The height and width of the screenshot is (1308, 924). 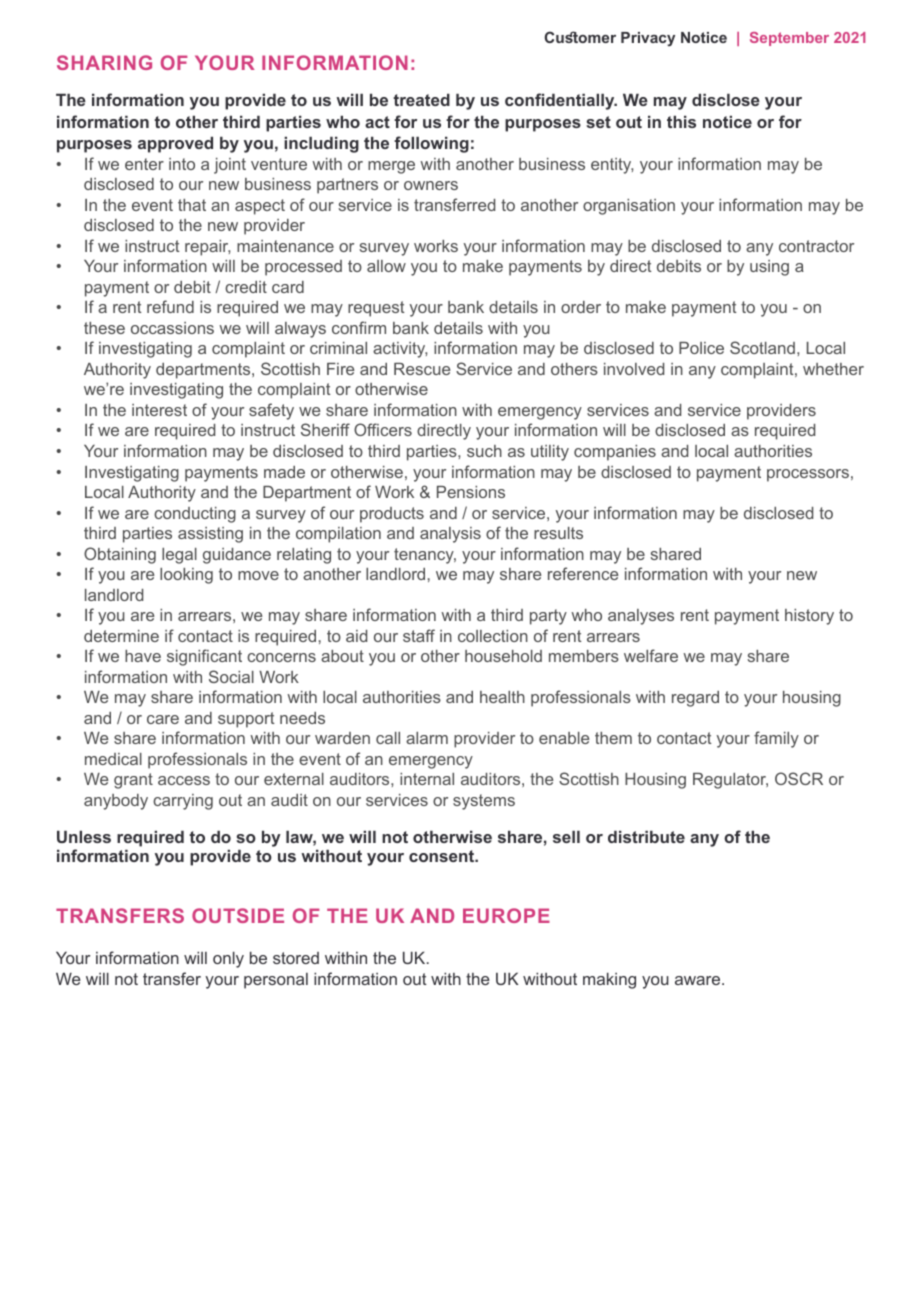 I want to click on looking, so click(x=186, y=576).
